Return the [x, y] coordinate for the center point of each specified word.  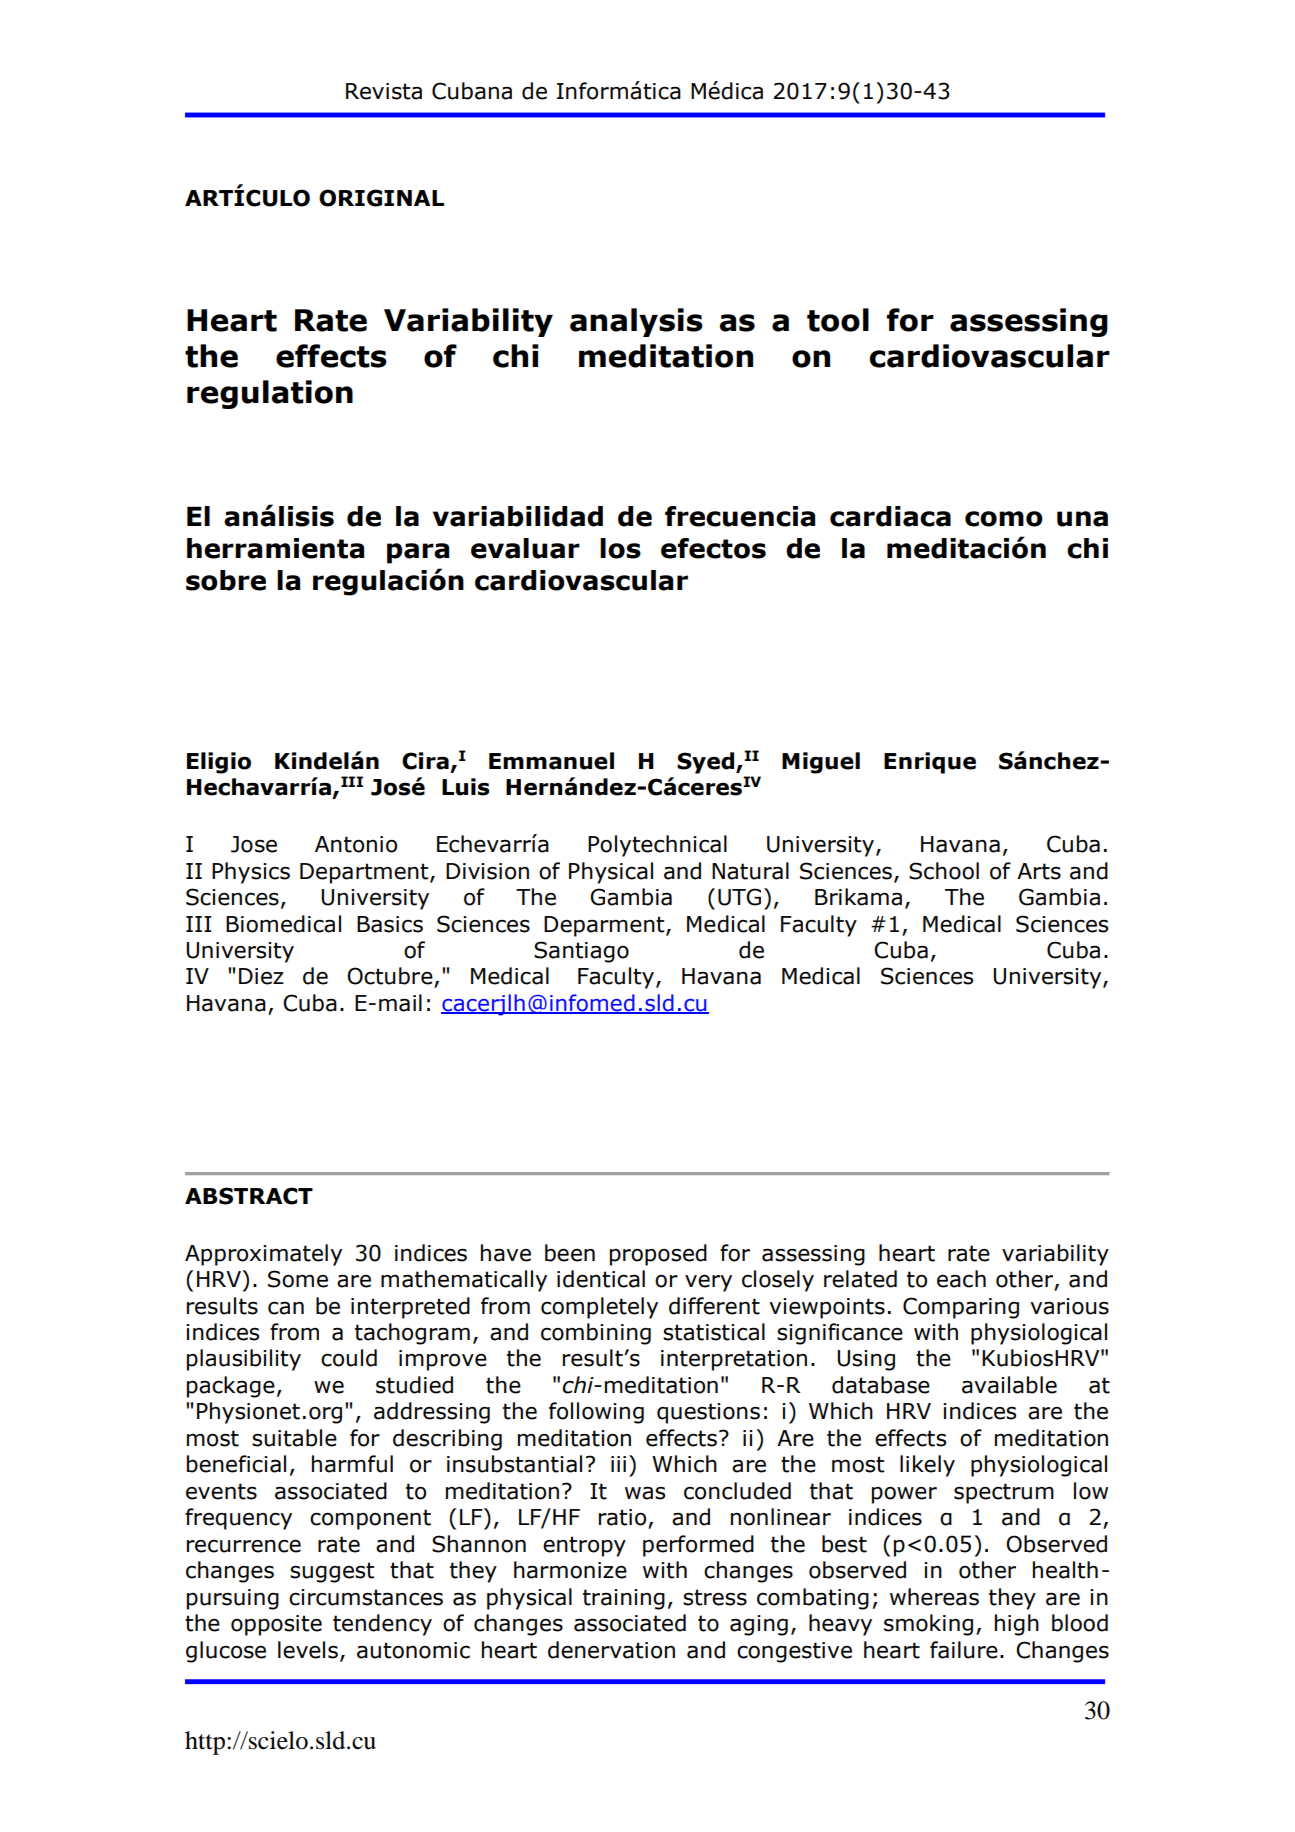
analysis [636, 322]
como [1004, 519]
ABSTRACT [249, 1196]
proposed [658, 1255]
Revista [384, 91]
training [624, 1599]
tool [838, 320]
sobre [226, 580]
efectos [713, 548]
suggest [332, 1572]
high [1017, 1625]
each [961, 1279]
